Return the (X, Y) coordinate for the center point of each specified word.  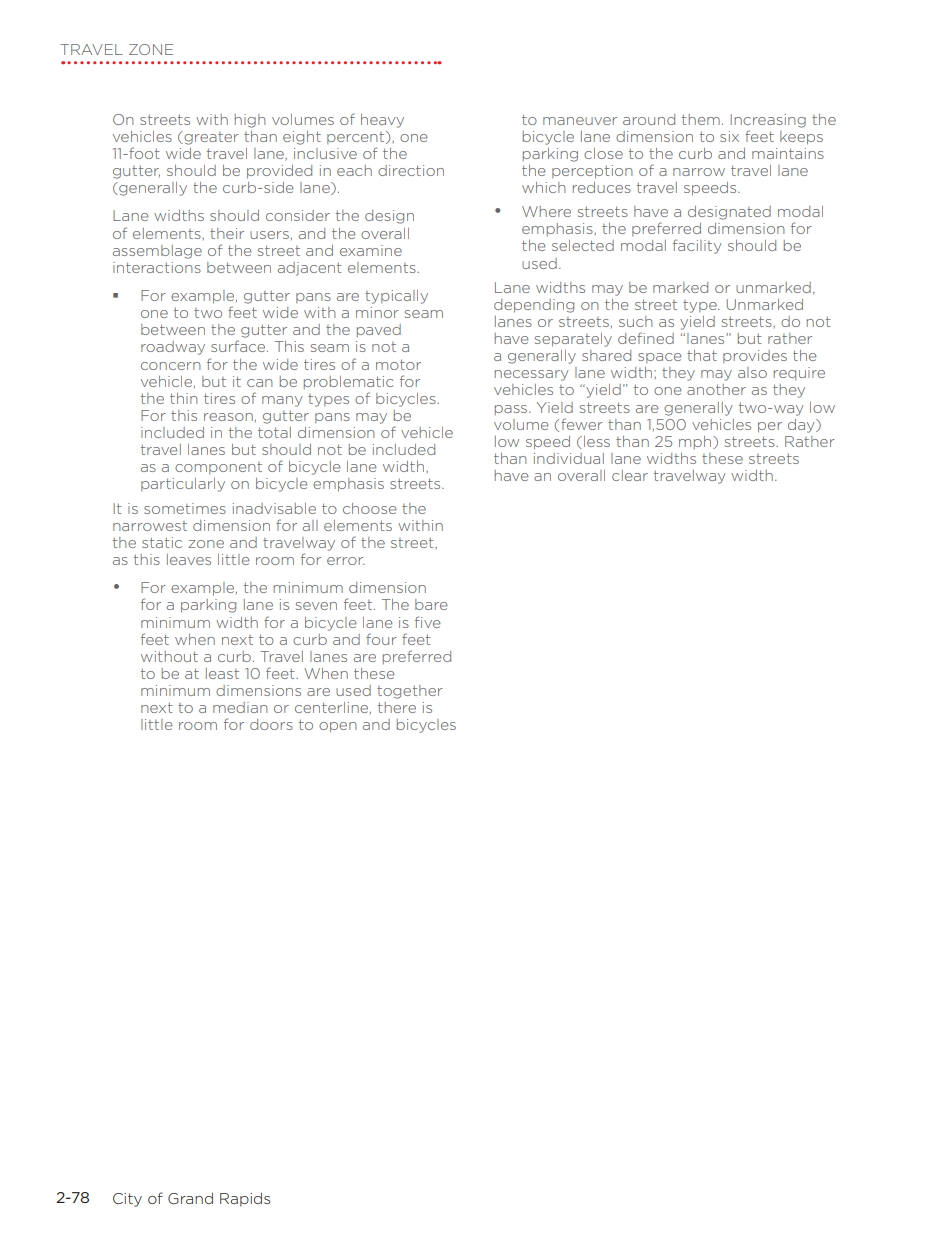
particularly (183, 485)
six (729, 136)
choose (370, 508)
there (397, 707)
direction (411, 170)
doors (271, 724)
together (410, 692)
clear (630, 475)
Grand (190, 1198)
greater (210, 138)
